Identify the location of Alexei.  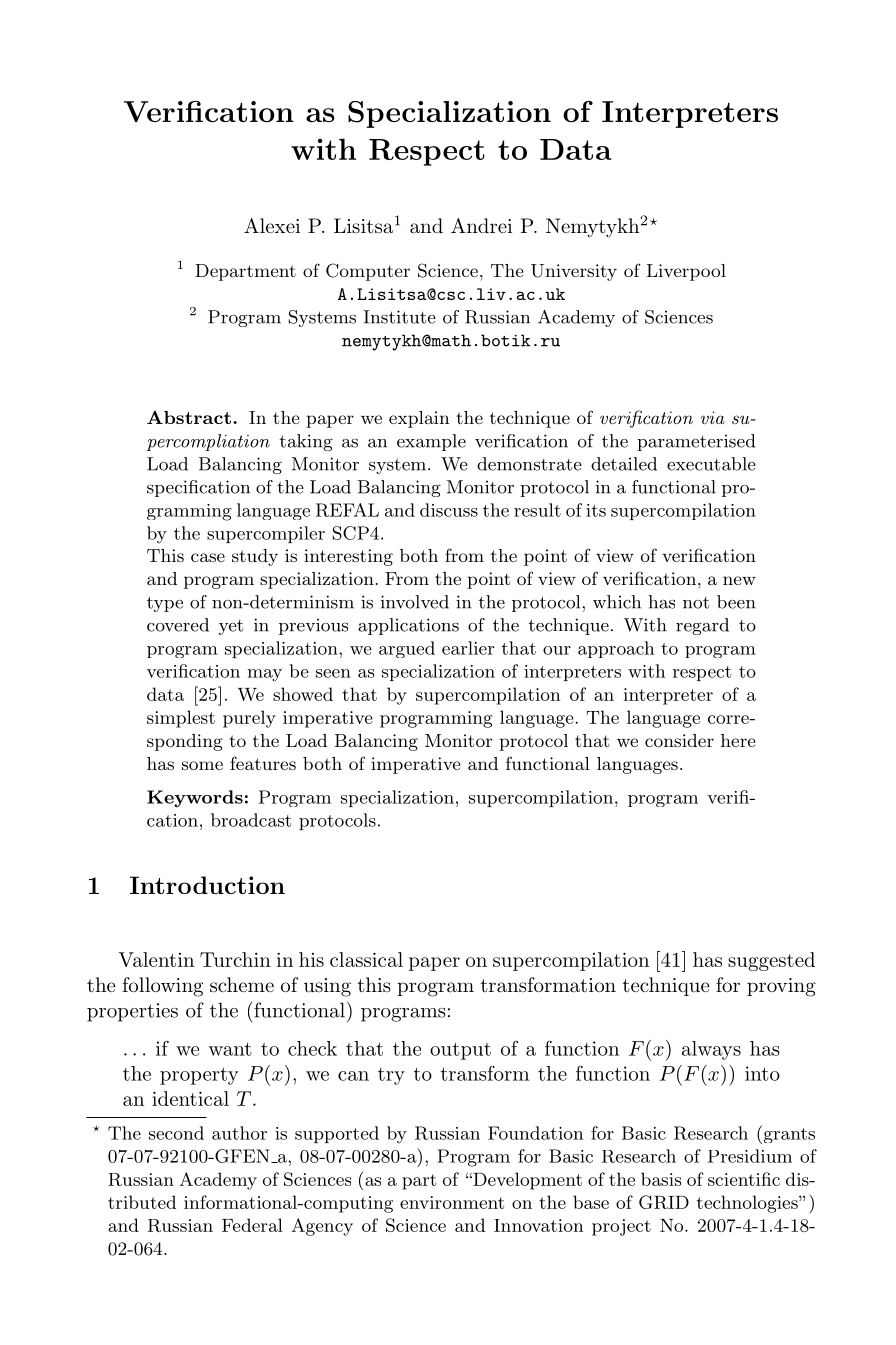
(272, 225).
